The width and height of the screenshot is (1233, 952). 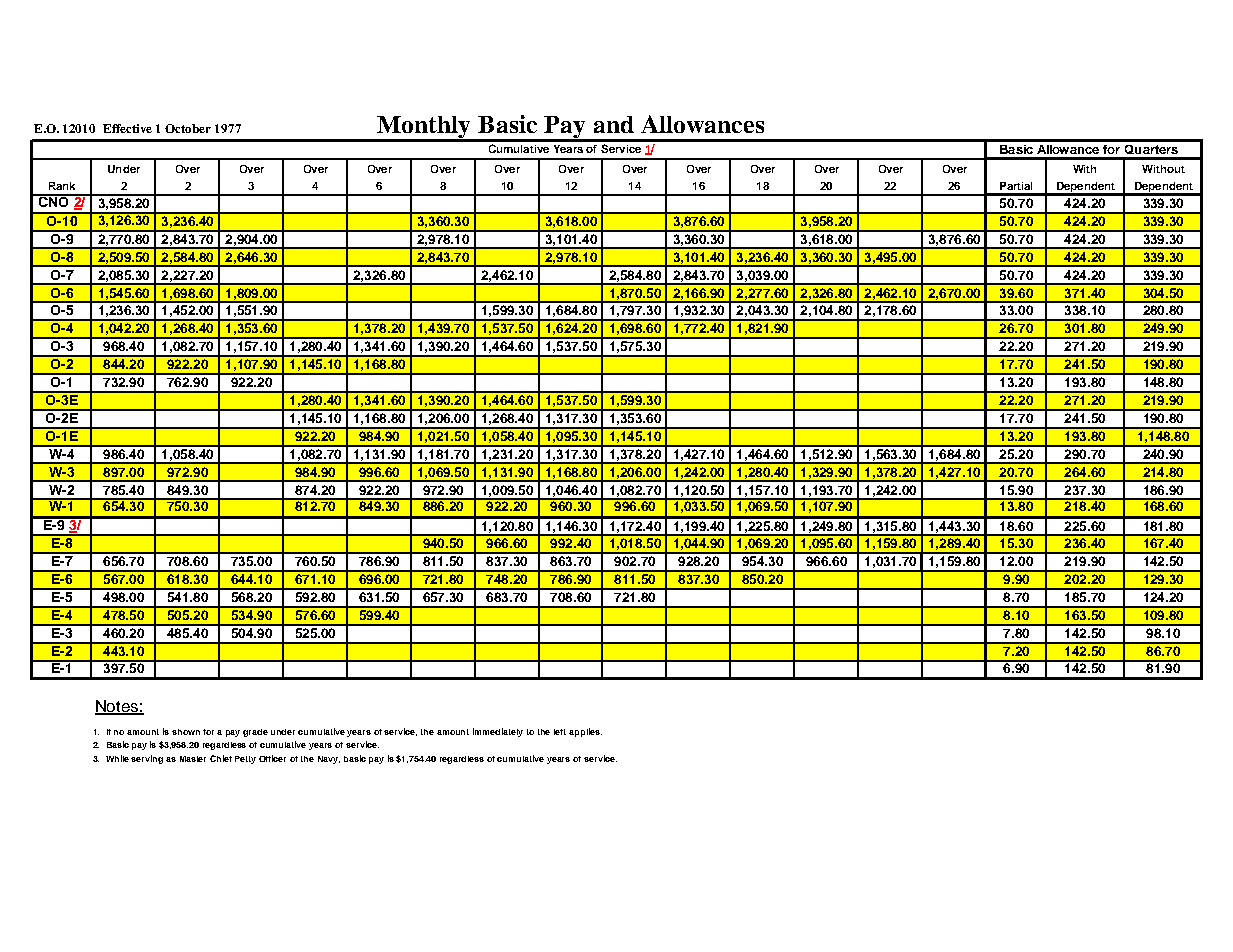 I want to click on left, so click(x=560, y=732).
